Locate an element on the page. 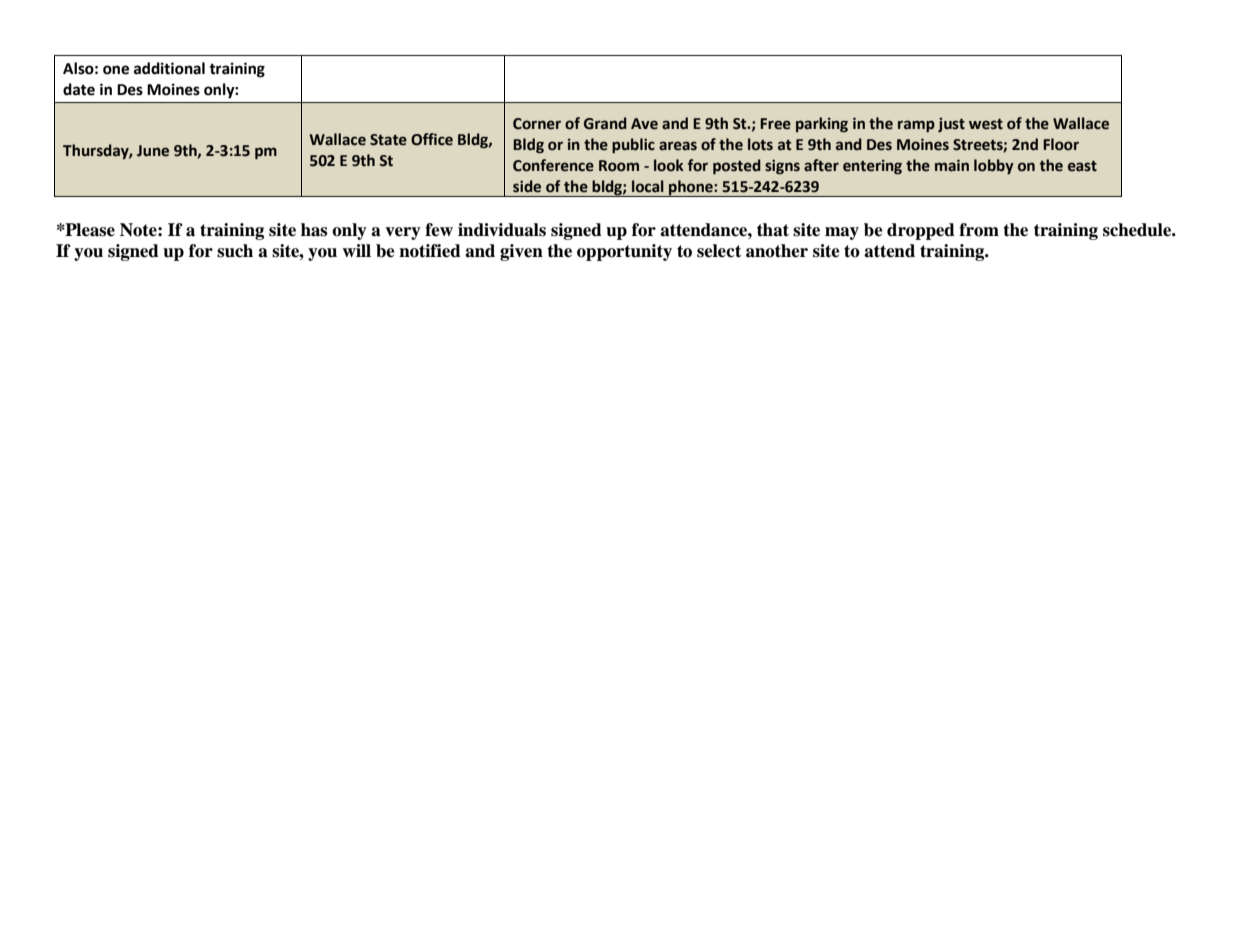  Conference is located at coordinates (553, 165).
